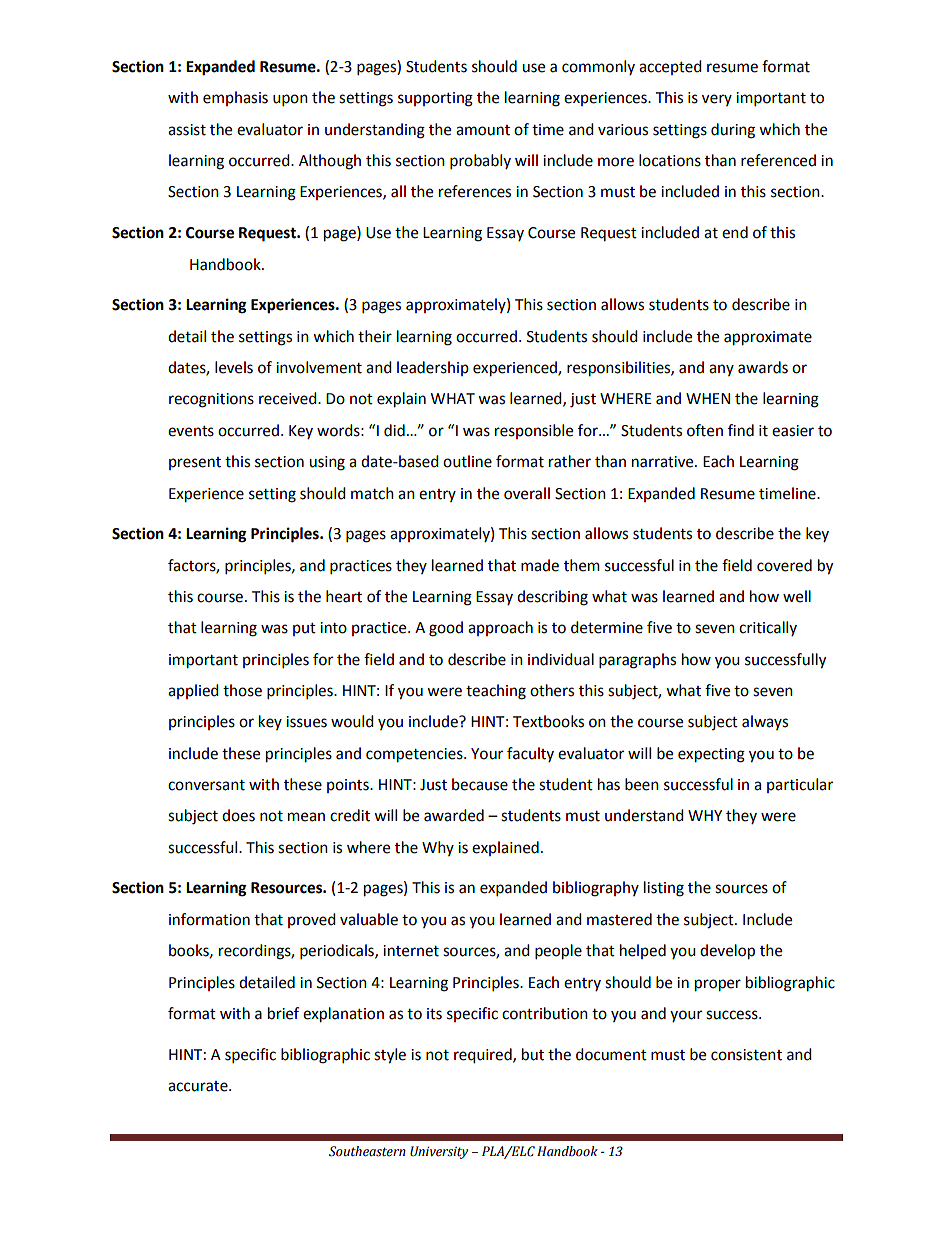  Describe the element at coordinates (711, 755) in the image. I see `expecting` at that location.
